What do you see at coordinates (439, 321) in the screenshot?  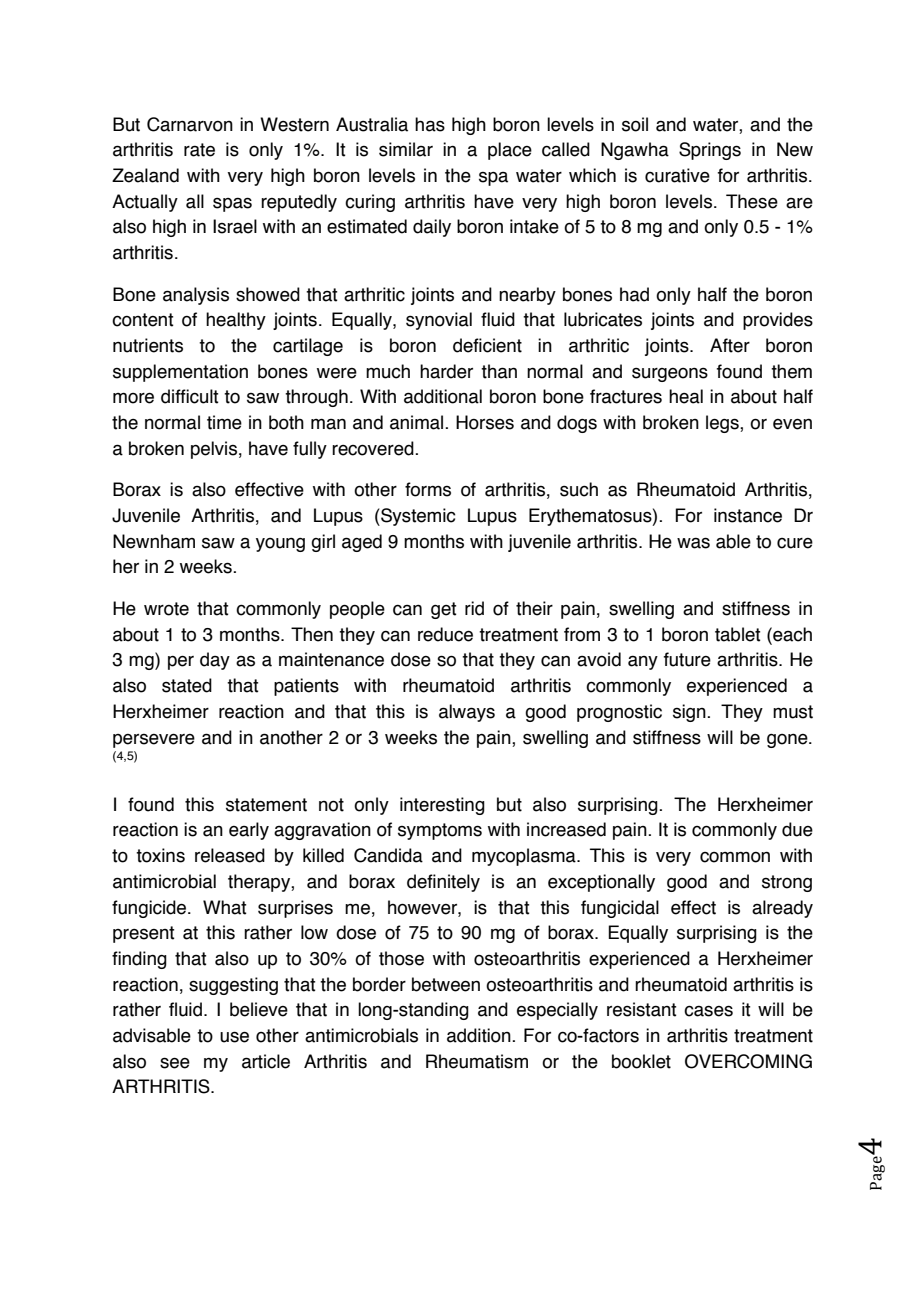 I see `synovial` at bounding box center [439, 321].
